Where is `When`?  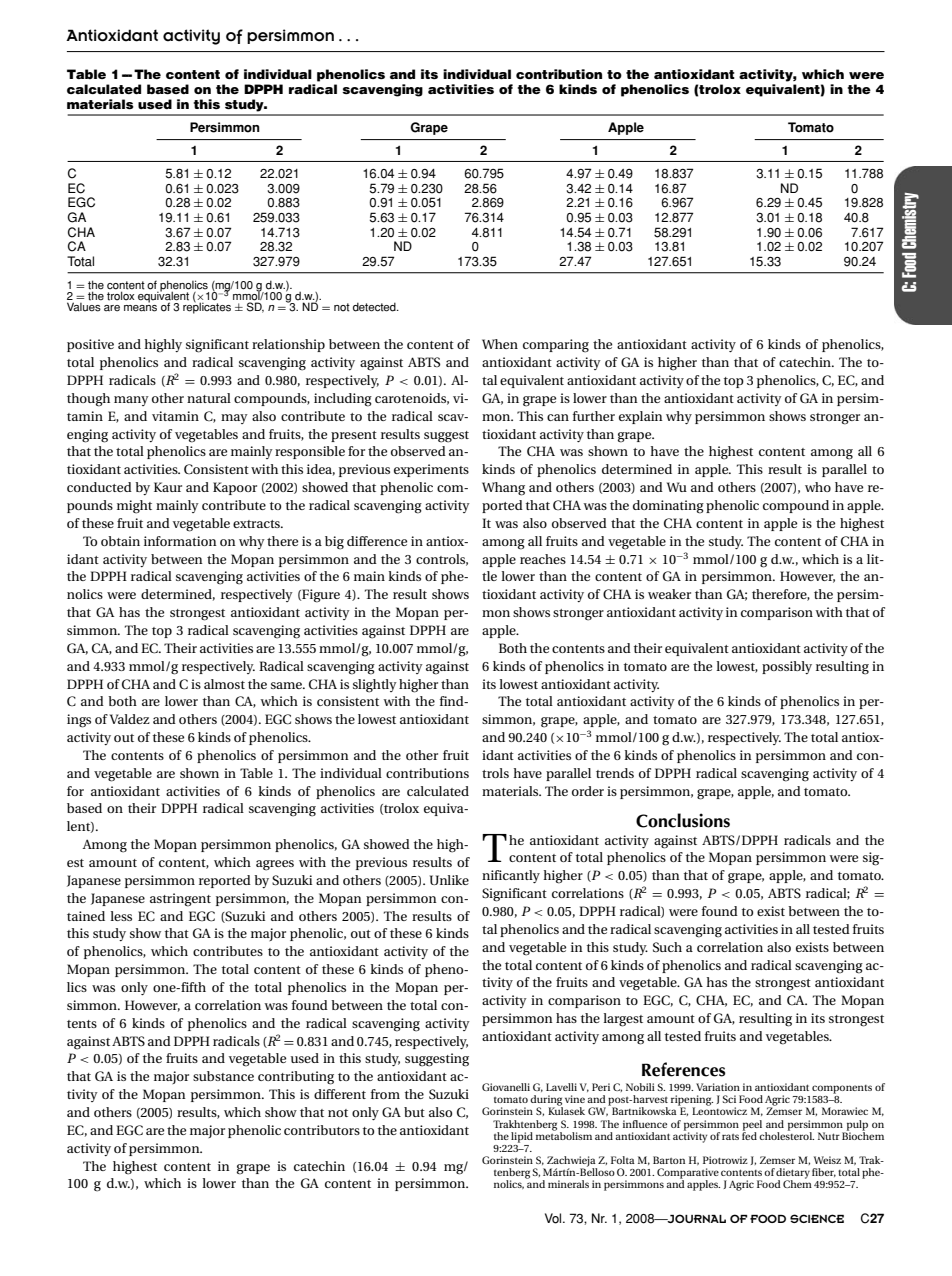 When is located at coordinates (500, 344).
